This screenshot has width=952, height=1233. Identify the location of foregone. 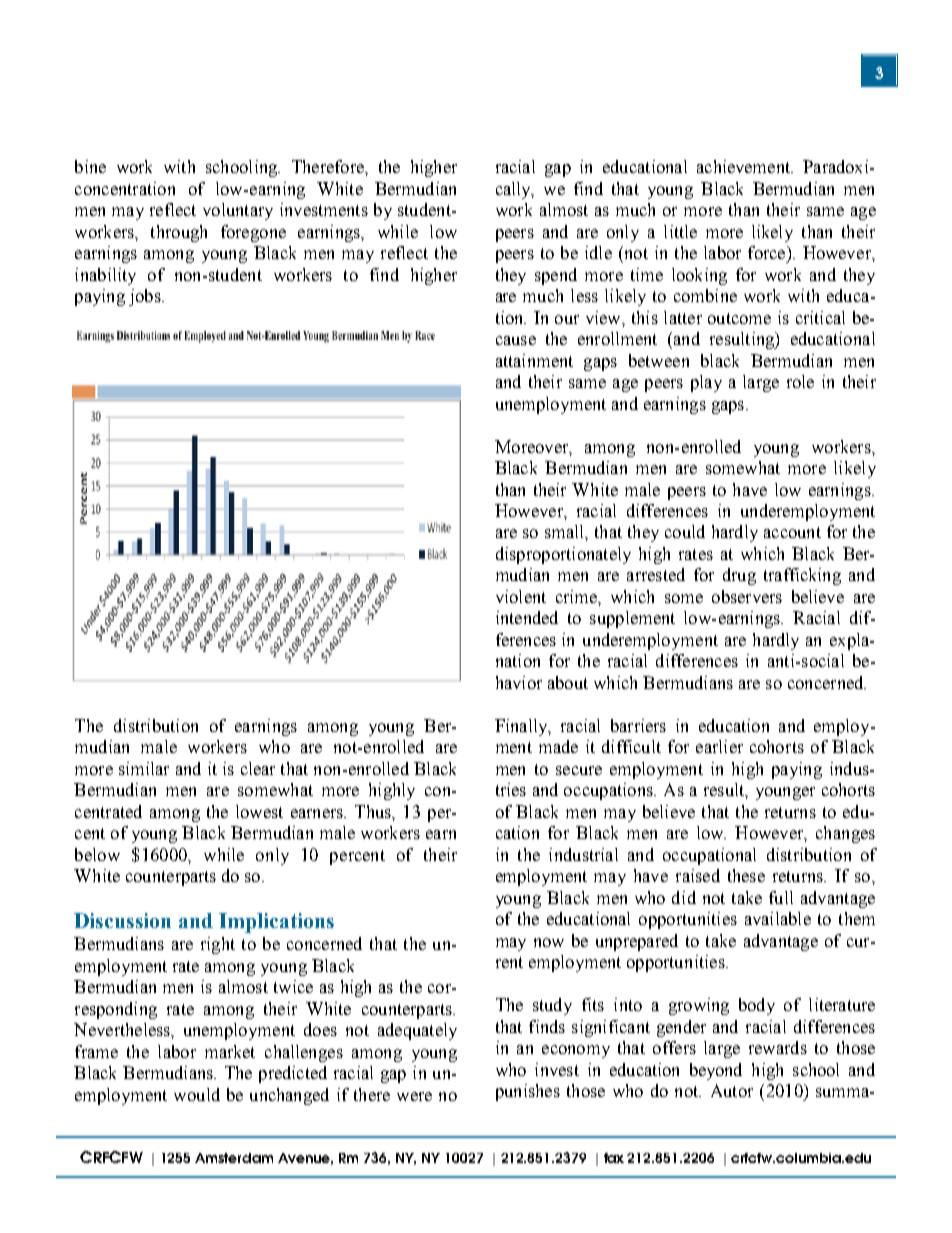
(253, 233).
